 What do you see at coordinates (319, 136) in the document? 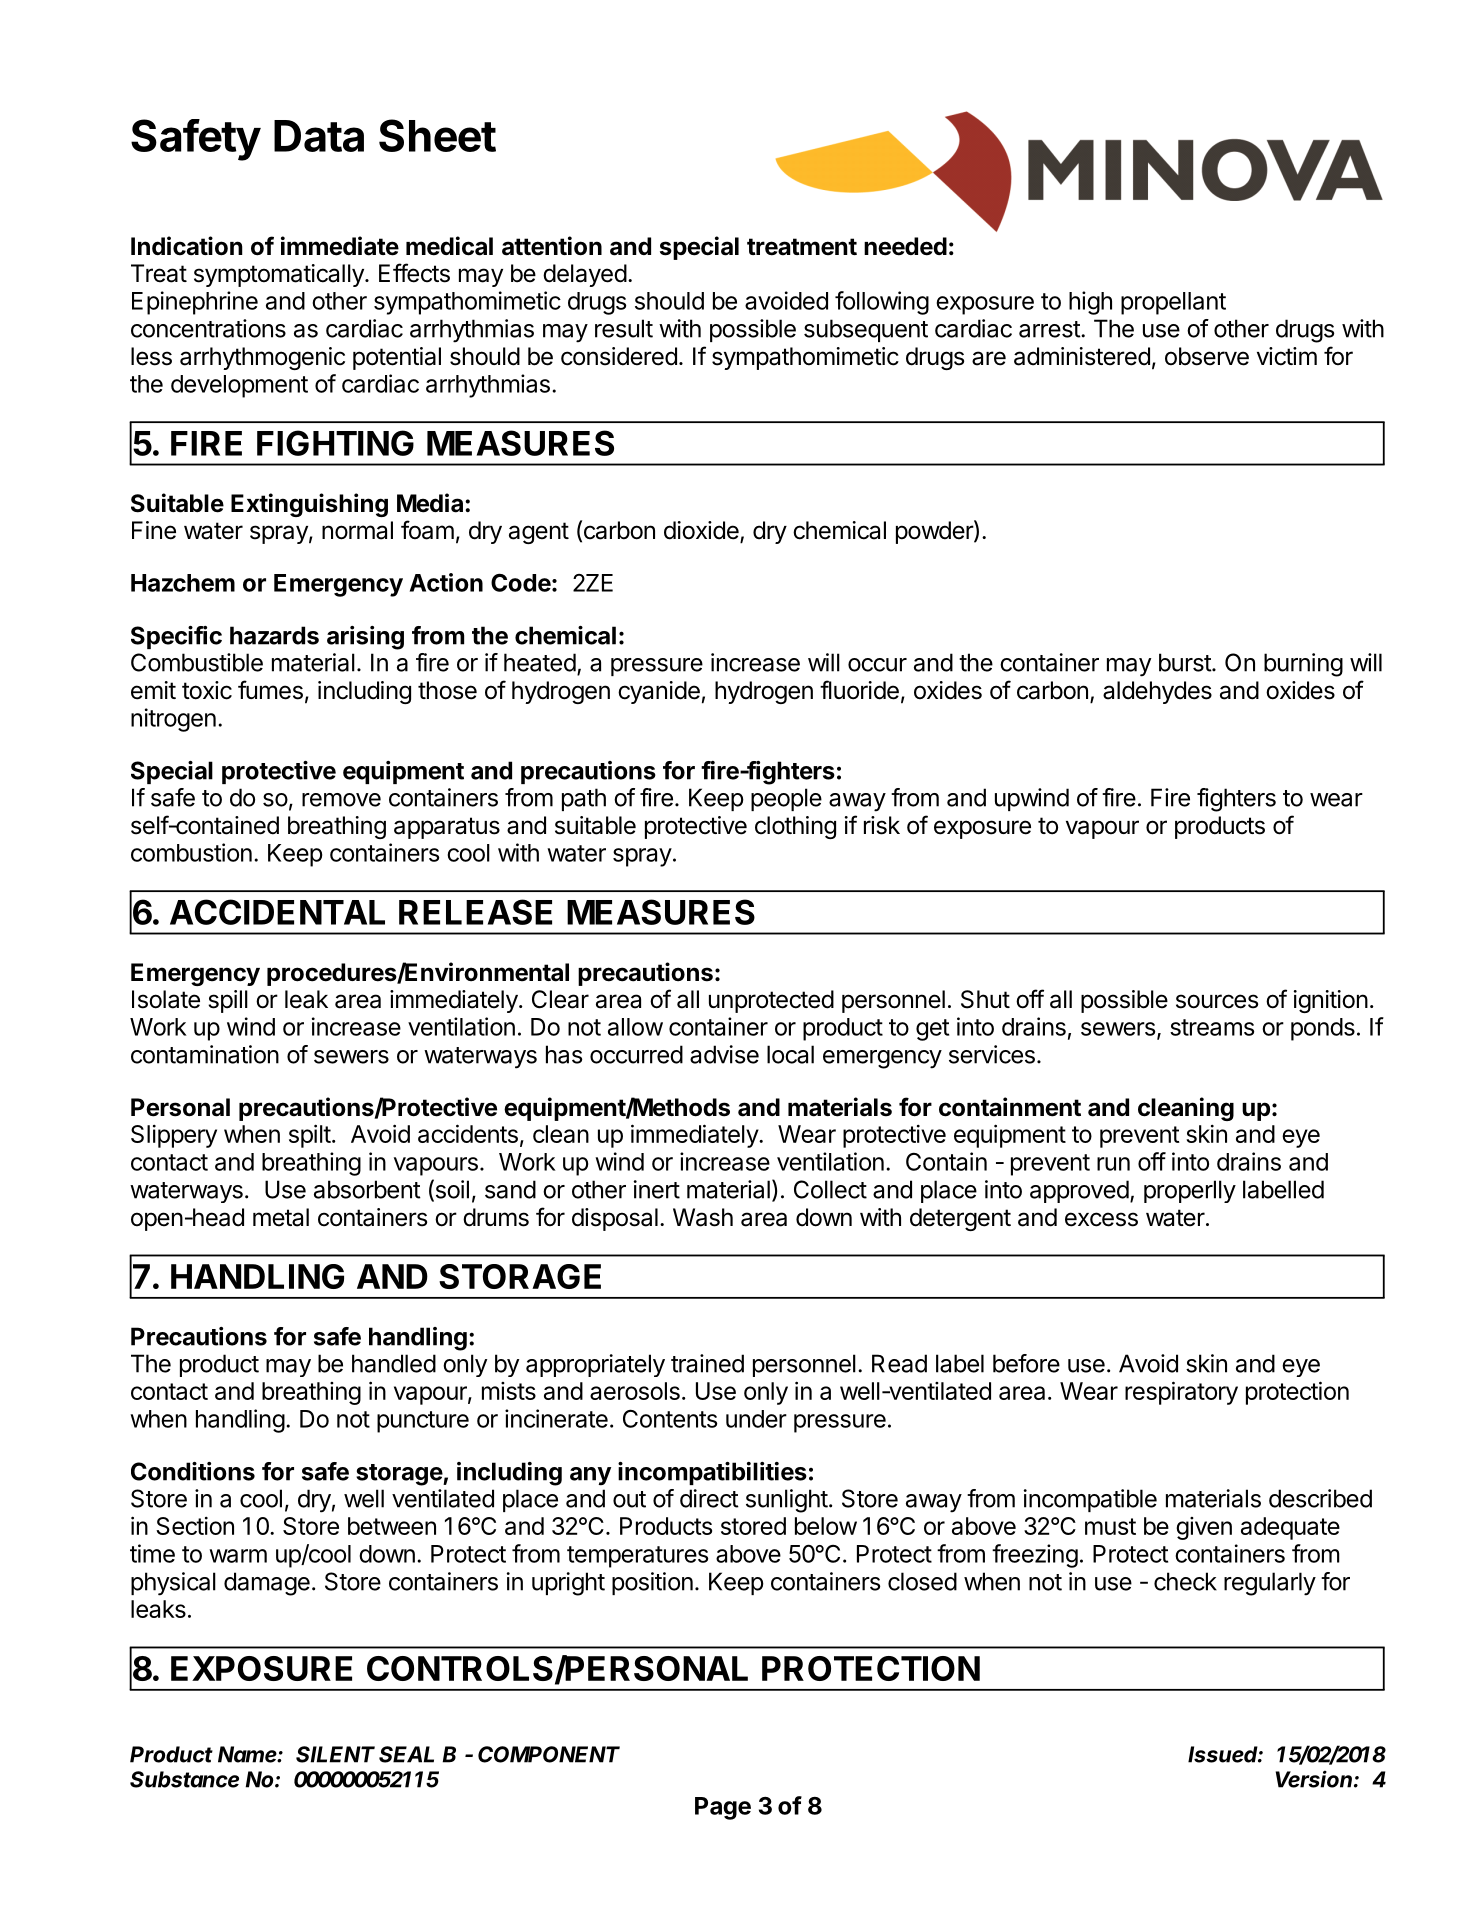
I see `Data` at bounding box center [319, 136].
